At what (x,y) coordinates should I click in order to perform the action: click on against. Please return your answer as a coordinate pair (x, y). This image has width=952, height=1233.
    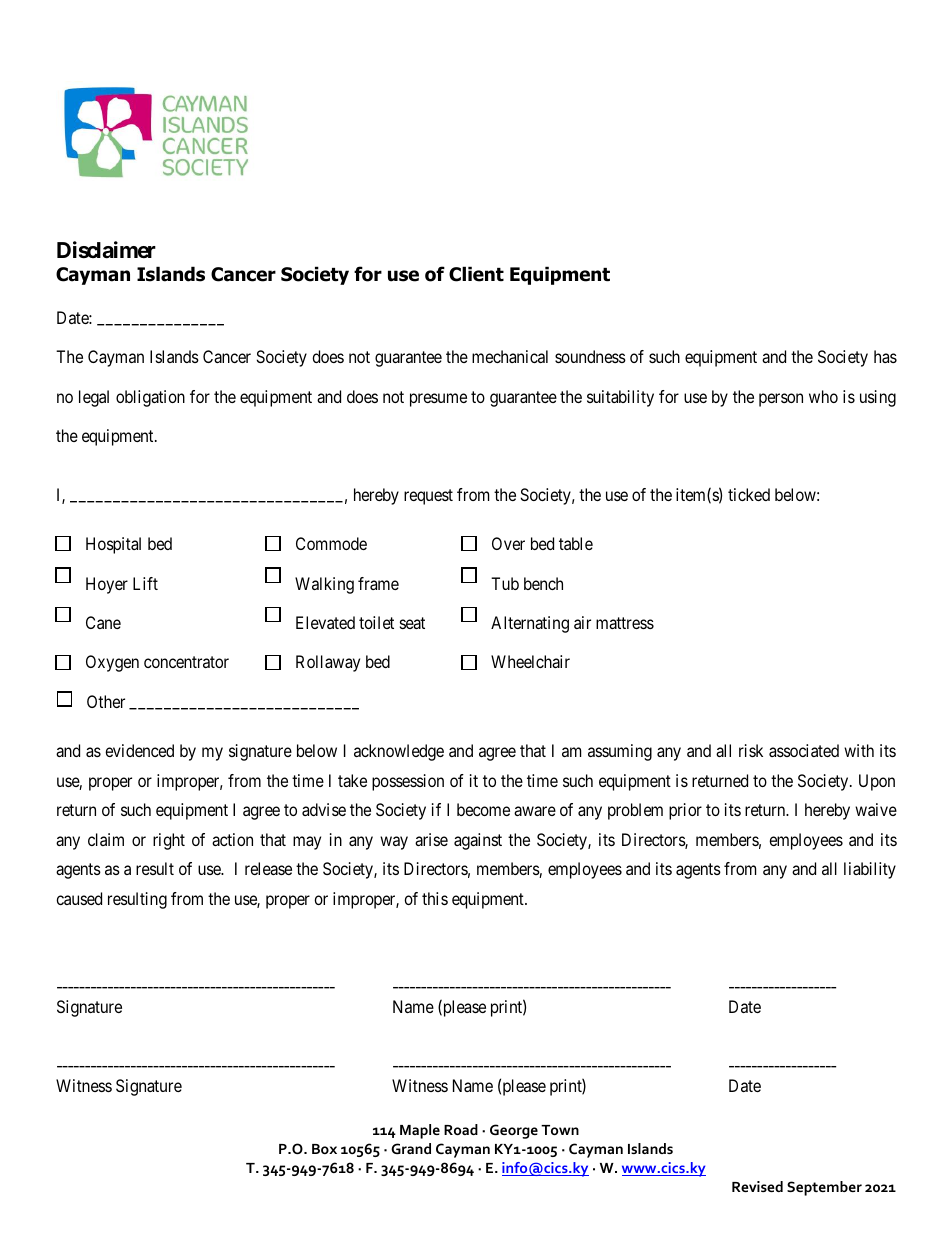
    Looking at the image, I should click on (478, 841).
